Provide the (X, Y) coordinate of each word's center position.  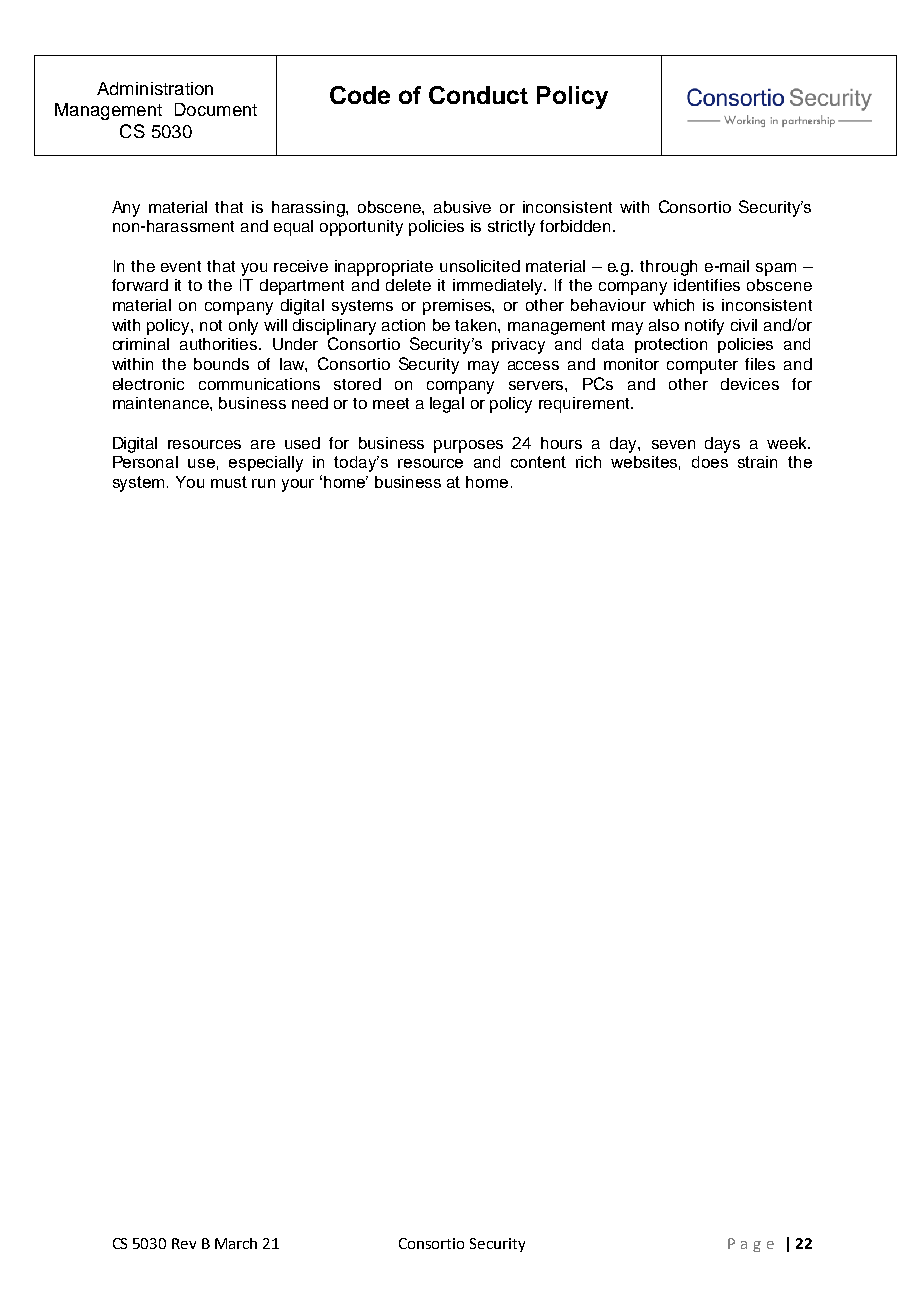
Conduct (478, 95)
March (236, 1243)
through (668, 268)
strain (757, 462)
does (710, 462)
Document (216, 109)
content (538, 462)
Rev (184, 1243)
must (229, 482)
